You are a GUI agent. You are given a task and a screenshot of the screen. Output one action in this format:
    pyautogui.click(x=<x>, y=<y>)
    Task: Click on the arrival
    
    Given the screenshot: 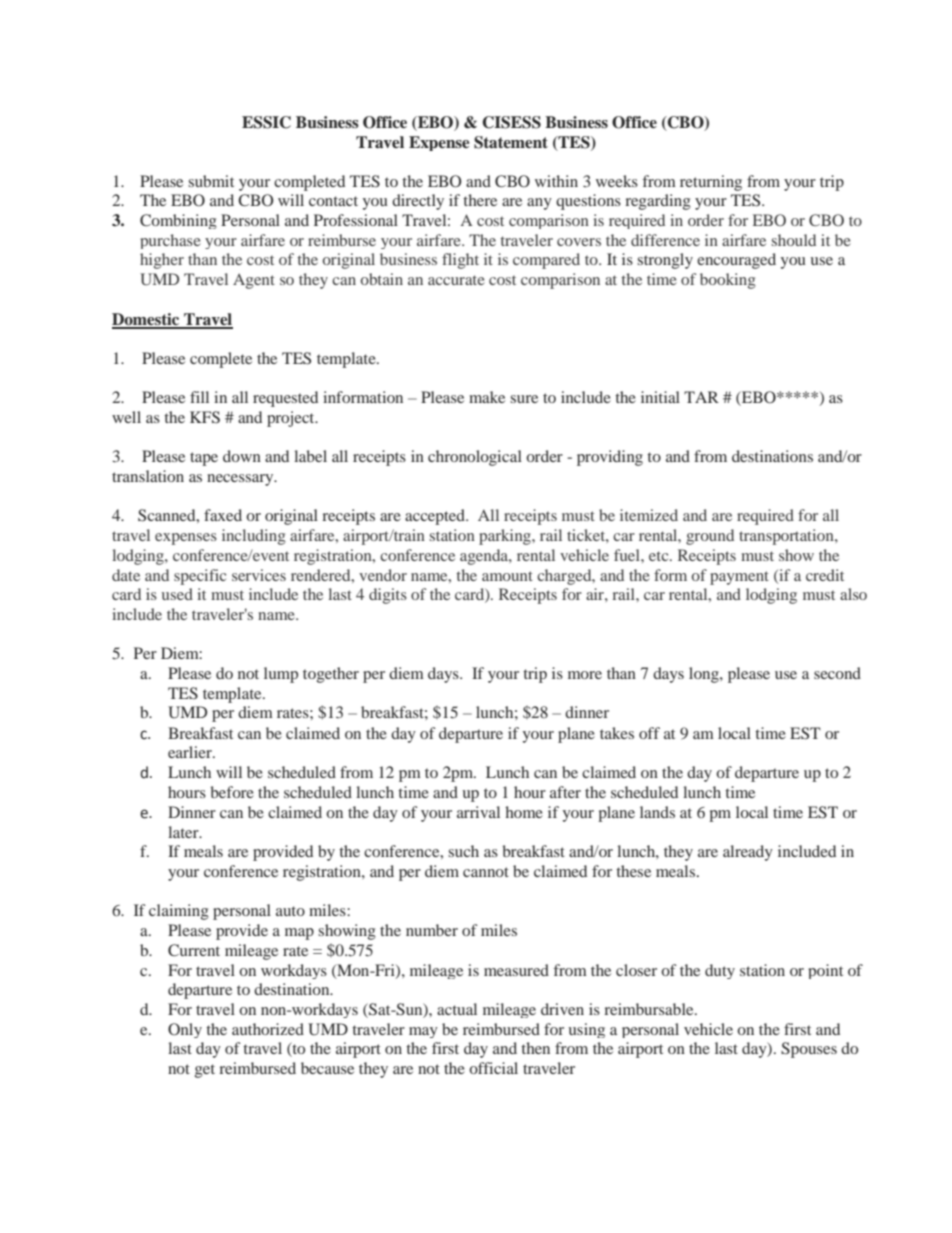 What is the action you would take?
    pyautogui.click(x=478, y=812)
